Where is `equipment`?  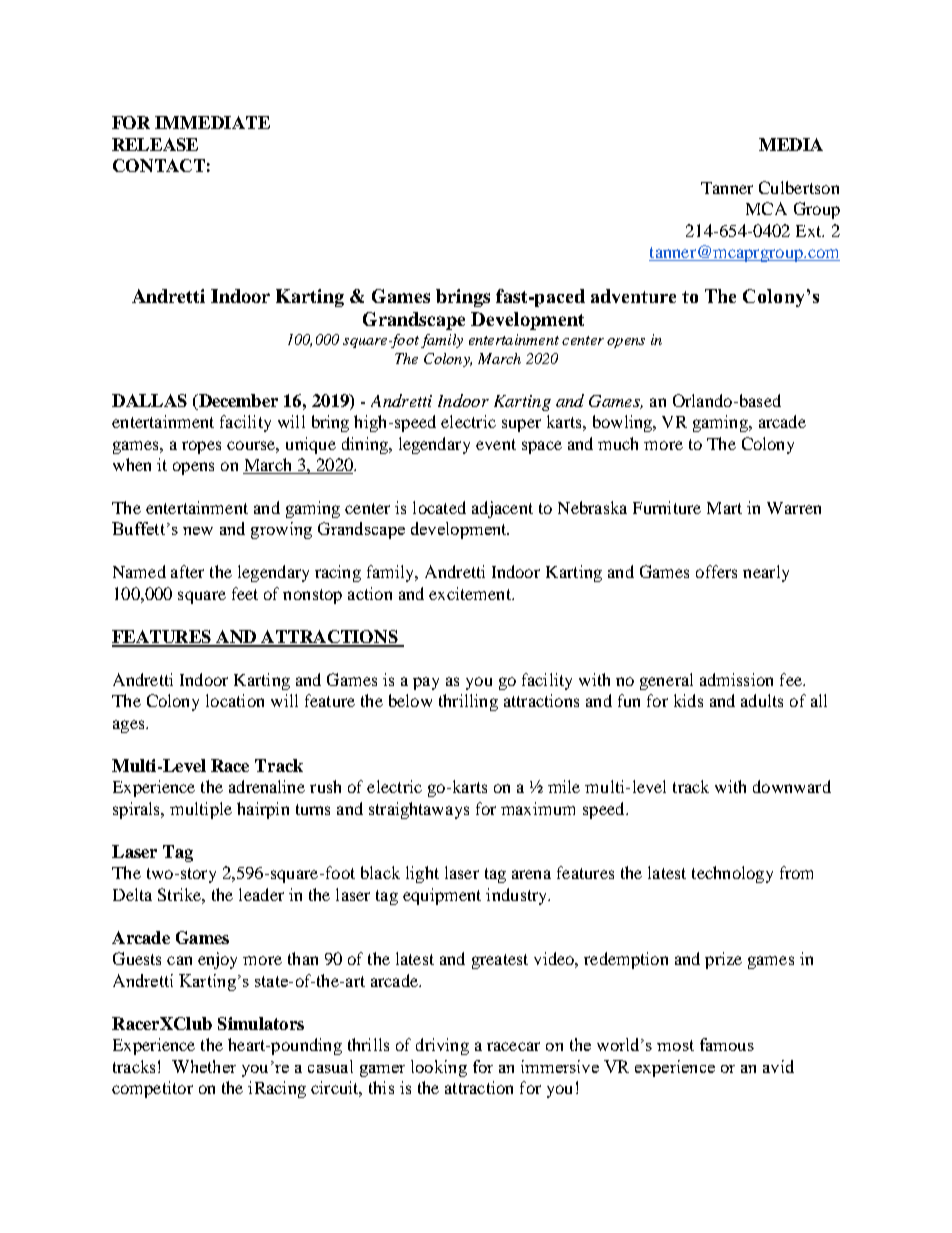 equipment is located at coordinates (442, 896).
